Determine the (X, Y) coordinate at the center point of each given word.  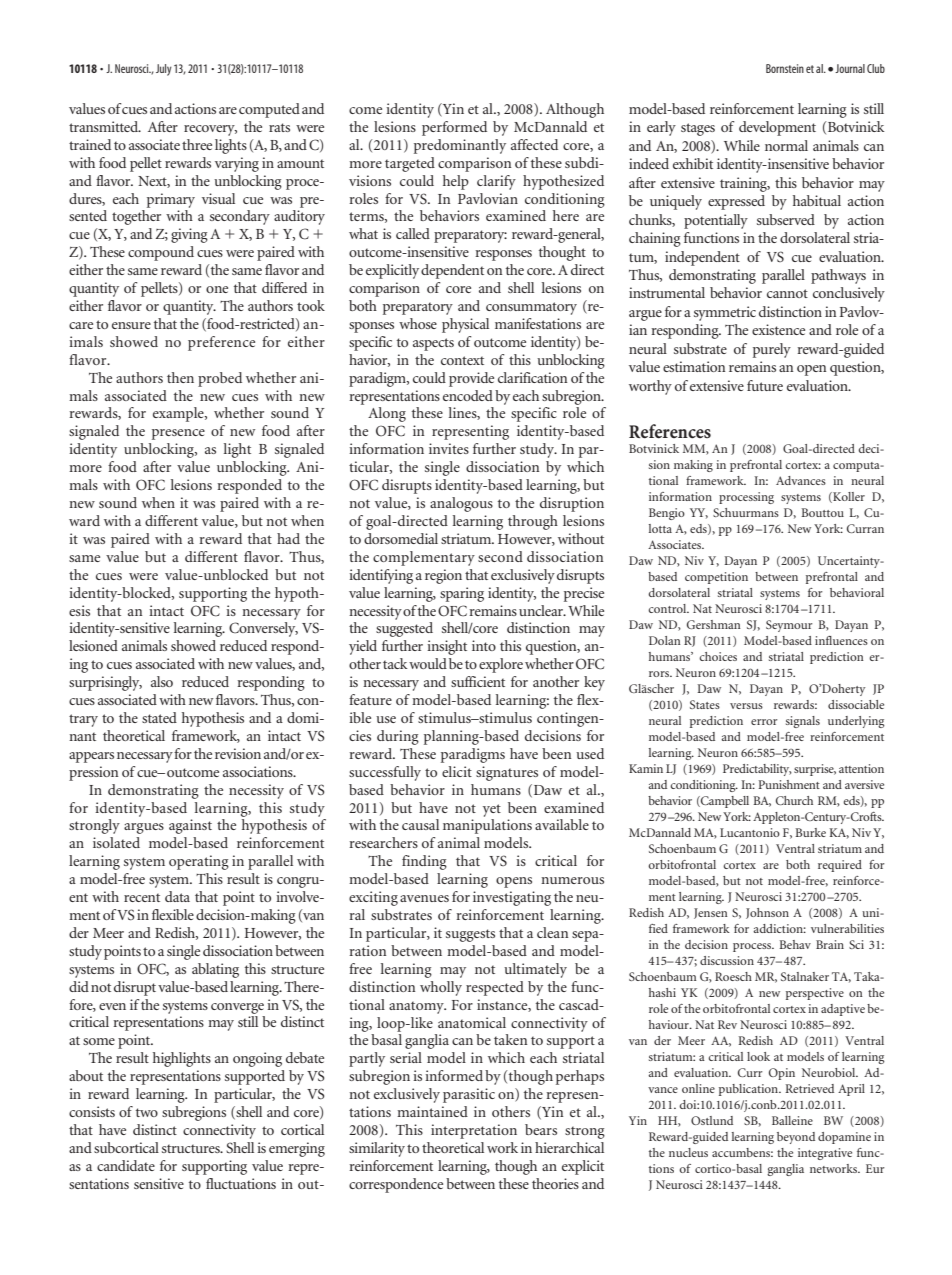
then (180, 377)
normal (786, 145)
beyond (796, 1138)
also (162, 681)
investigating (512, 898)
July (164, 70)
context (462, 360)
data (177, 896)
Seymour (789, 626)
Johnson (767, 913)
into (484, 645)
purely (772, 350)
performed (454, 128)
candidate (126, 1165)
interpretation (474, 1131)
